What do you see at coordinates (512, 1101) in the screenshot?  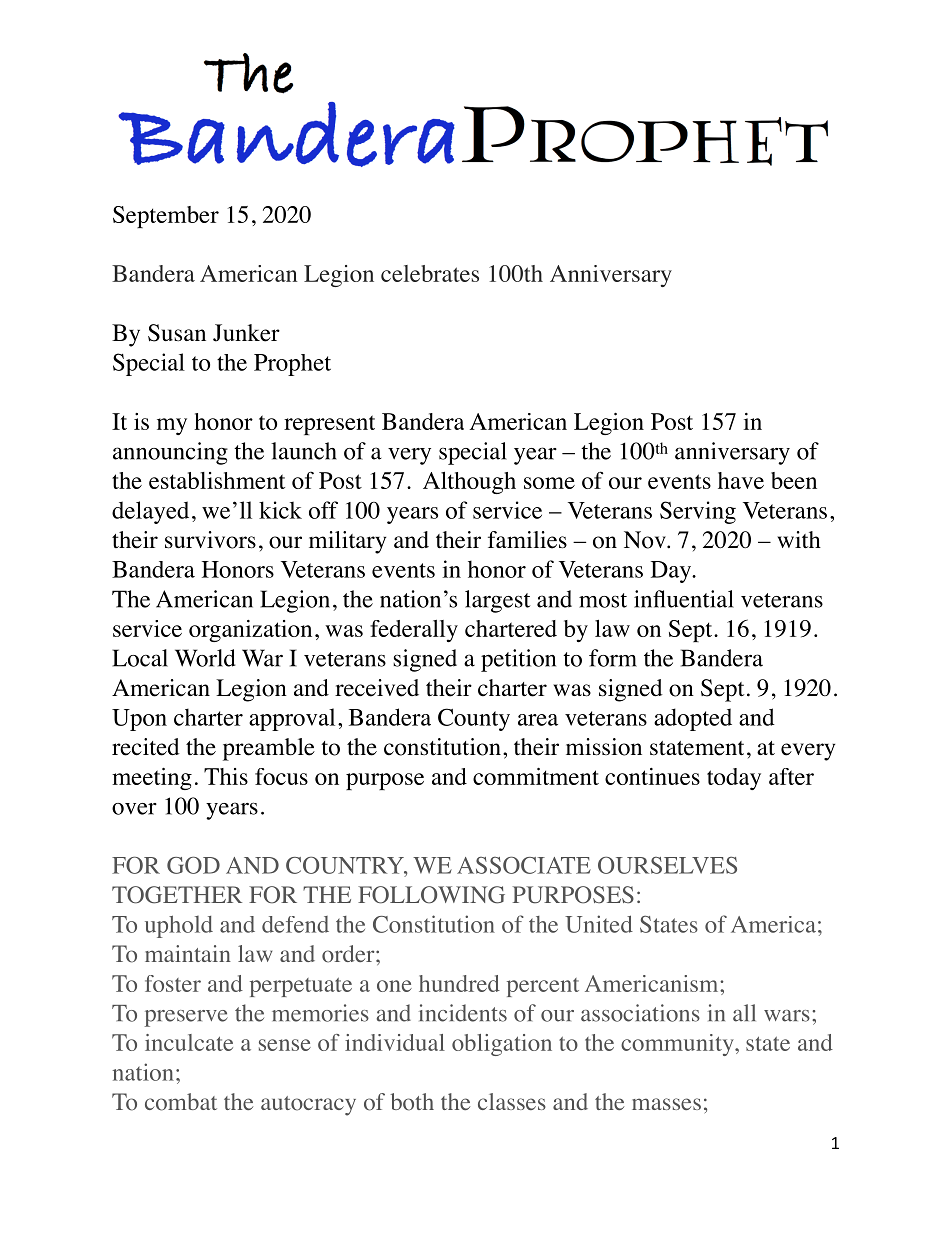 I see `classes` at bounding box center [512, 1101].
